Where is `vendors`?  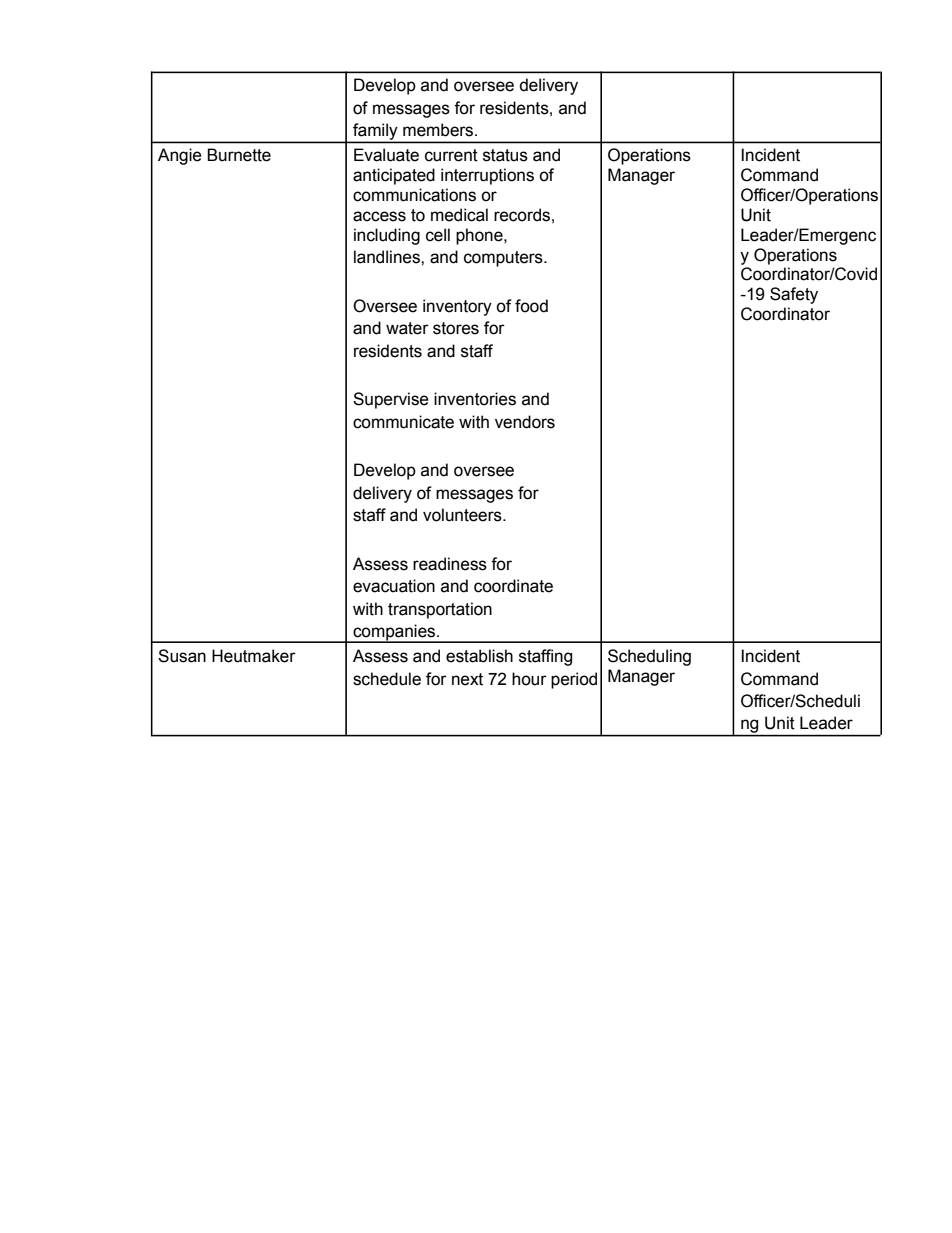
vendors is located at coordinates (525, 422).
